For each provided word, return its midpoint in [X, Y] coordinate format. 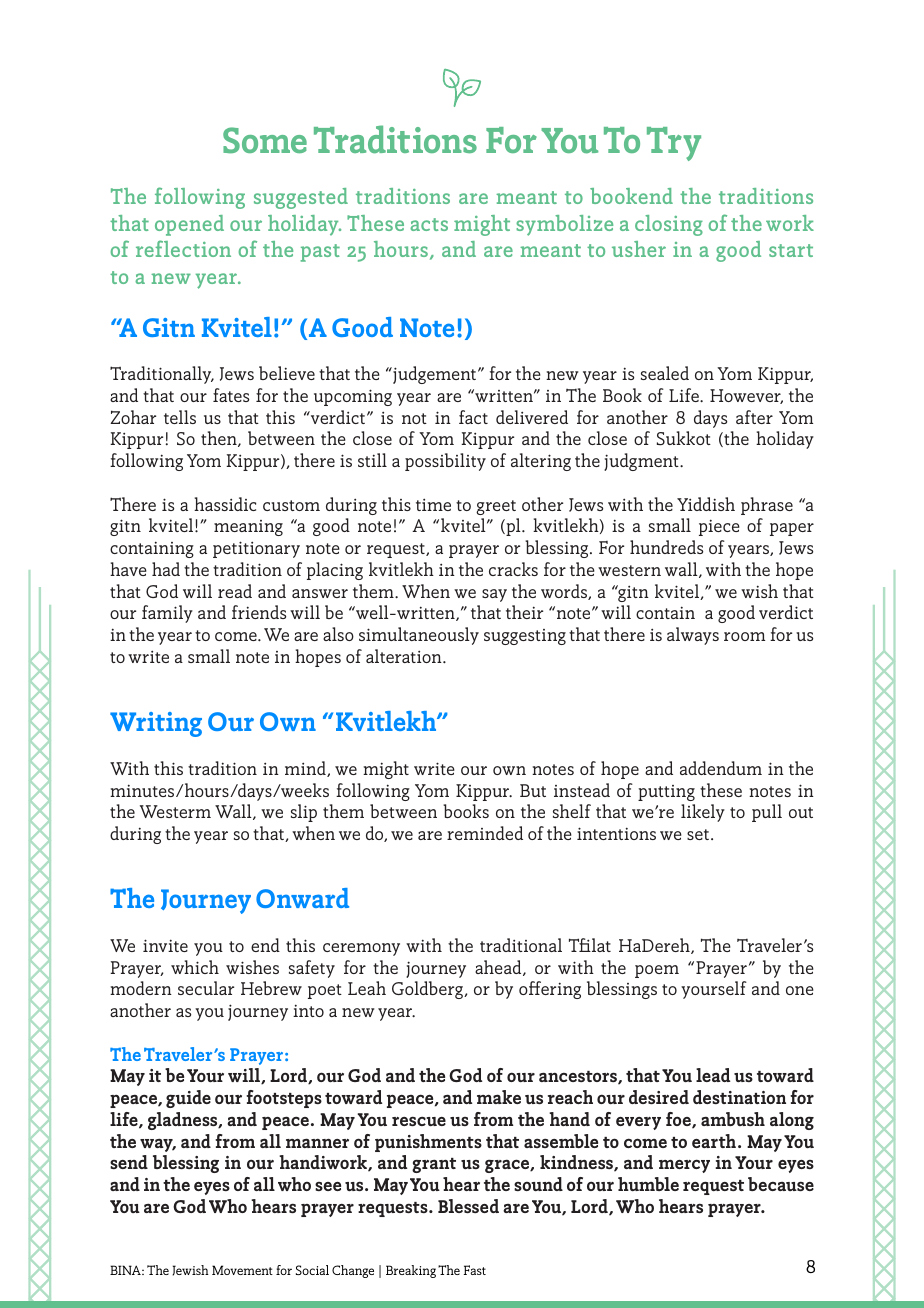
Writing [156, 724]
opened [189, 225]
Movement [242, 1270]
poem [657, 971]
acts [429, 224]
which [195, 967]
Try [674, 144]
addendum [721, 768]
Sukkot [684, 438]
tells [180, 417]
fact [473, 417]
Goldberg [428, 990]
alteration [405, 656]
